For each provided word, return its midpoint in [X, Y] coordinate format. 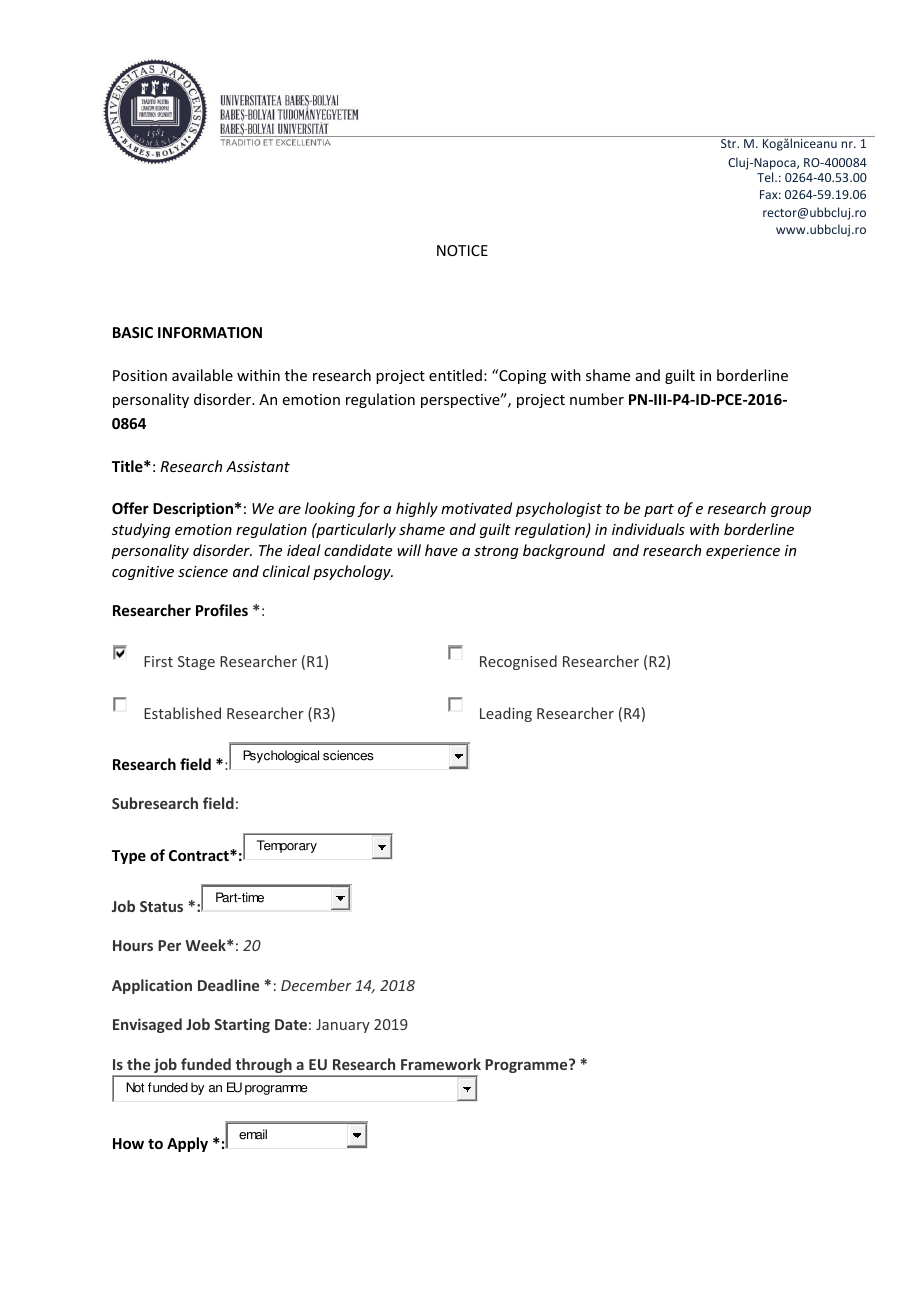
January [343, 1026]
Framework [441, 1064]
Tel [766, 177]
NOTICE [462, 250]
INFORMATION [210, 332]
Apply [187, 1144]
